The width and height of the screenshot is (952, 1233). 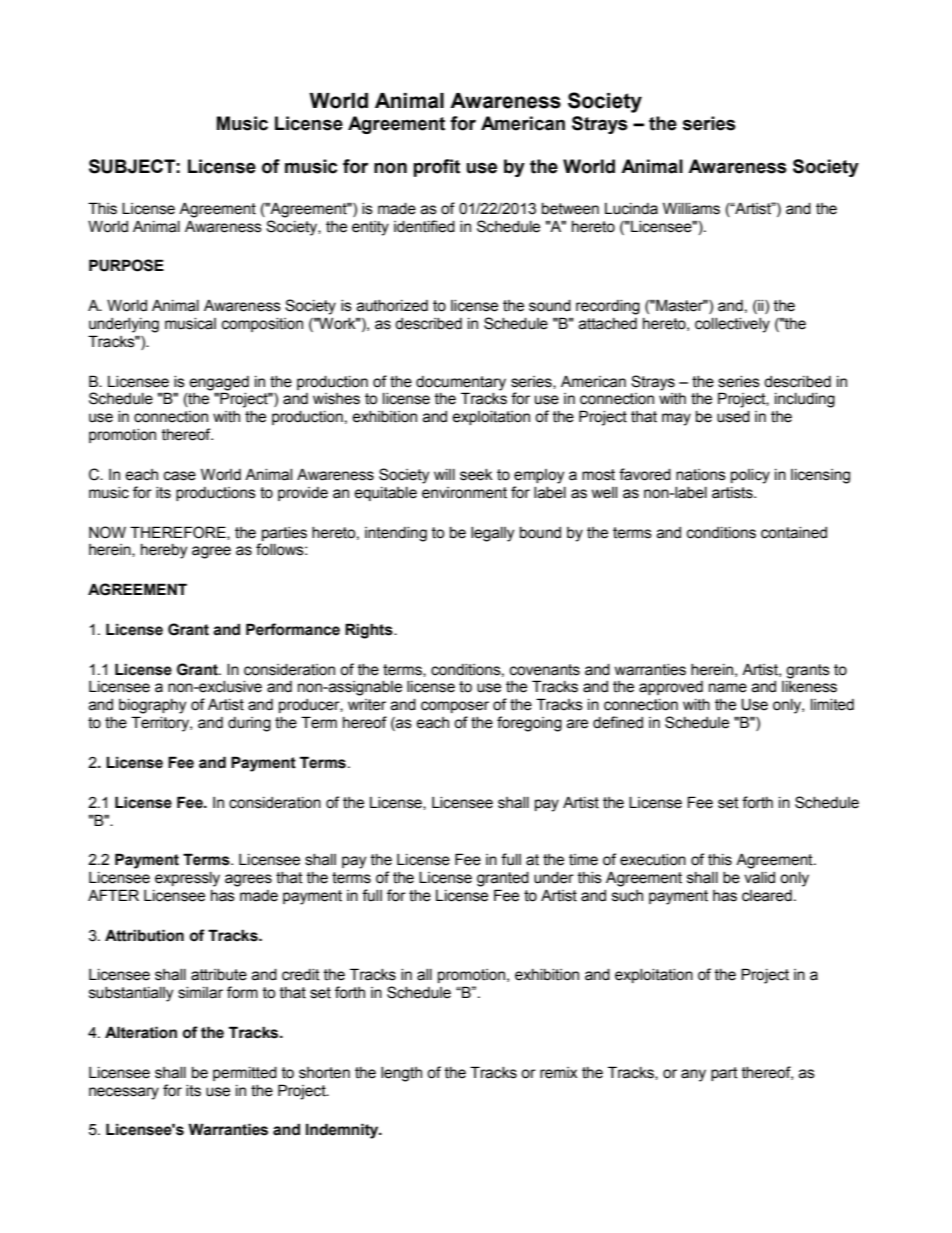 I want to click on name, so click(x=728, y=688).
